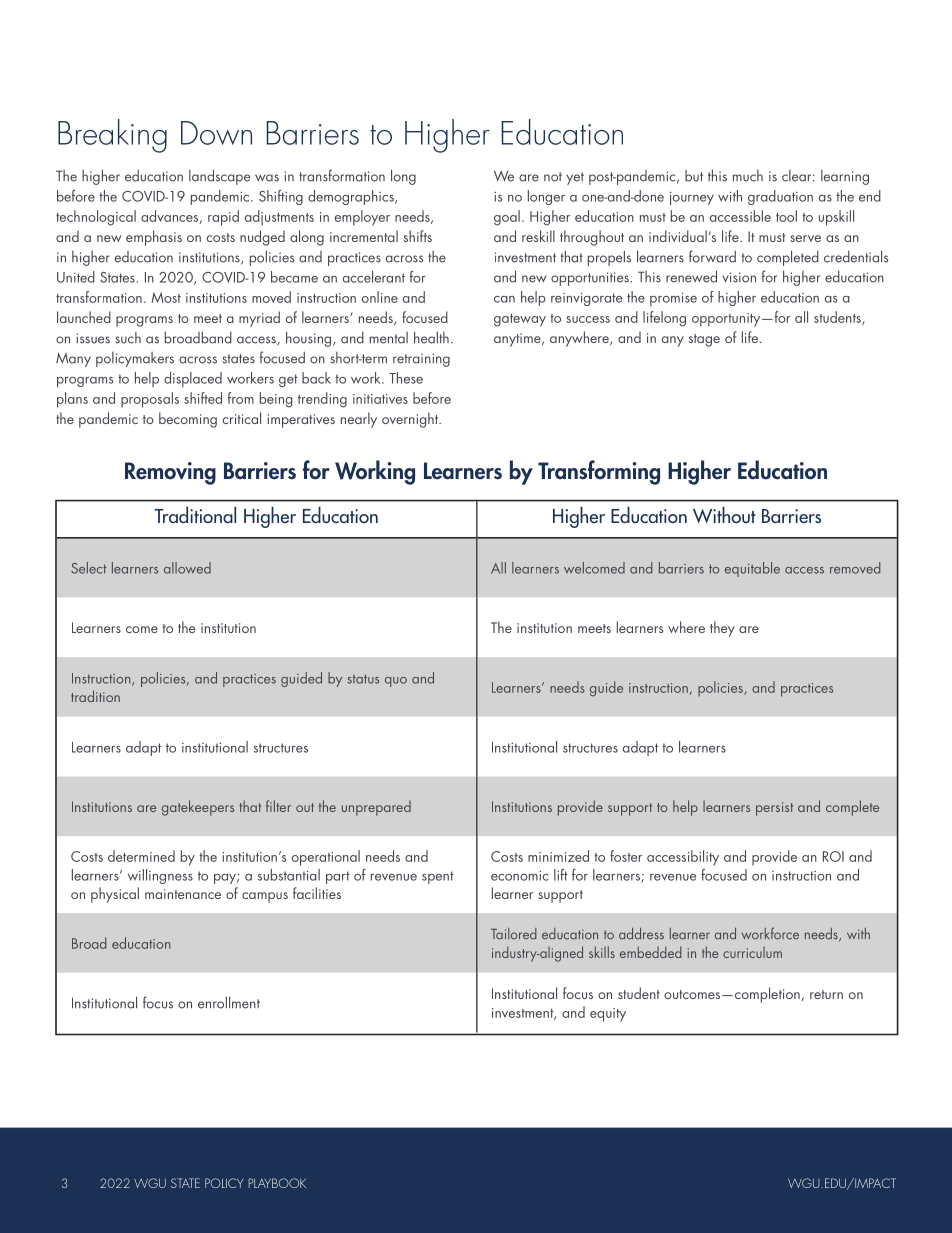 This screenshot has width=952, height=1233. I want to click on equity, so click(608, 1015).
